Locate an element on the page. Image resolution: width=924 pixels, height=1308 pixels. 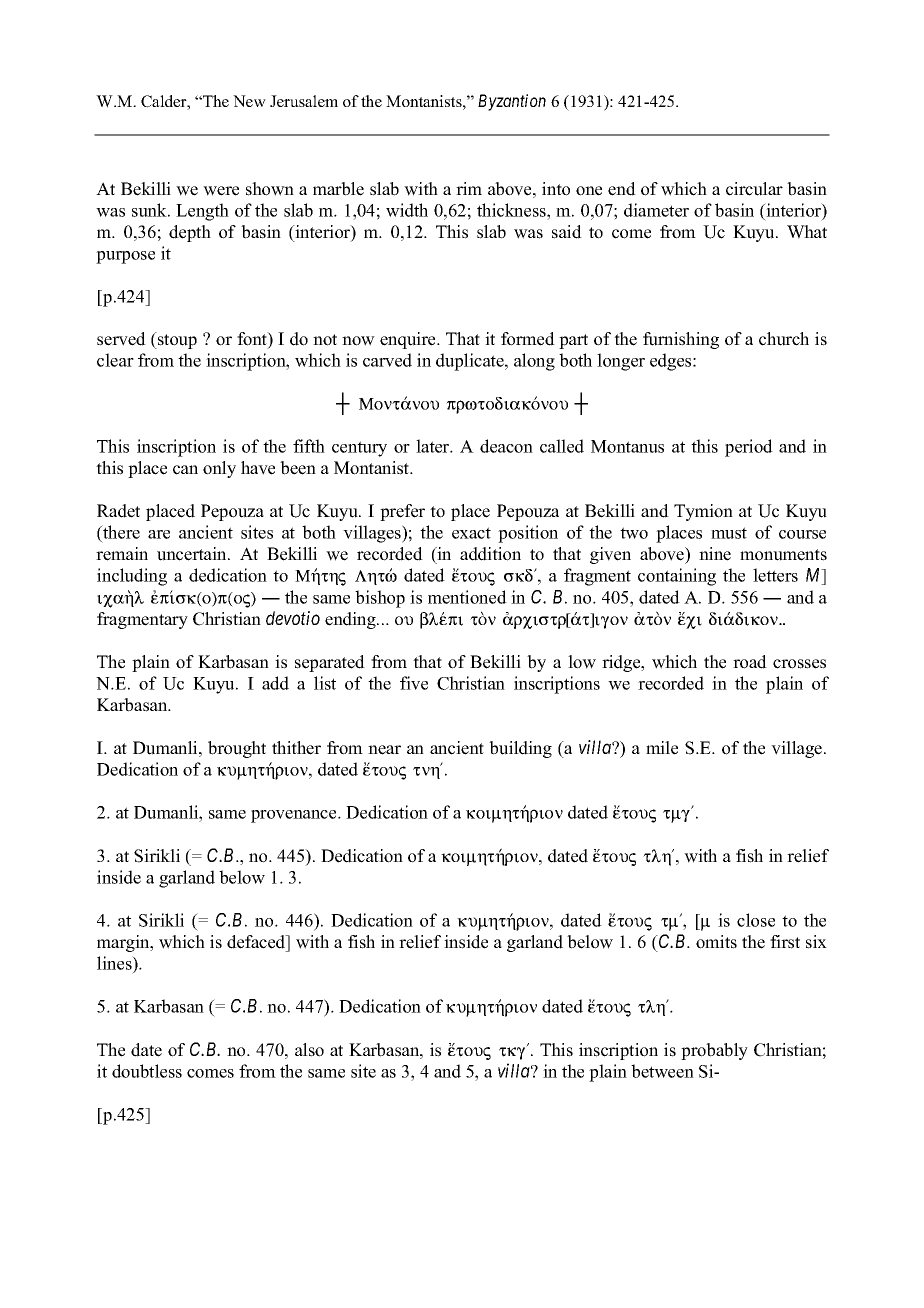
New is located at coordinates (249, 101).
